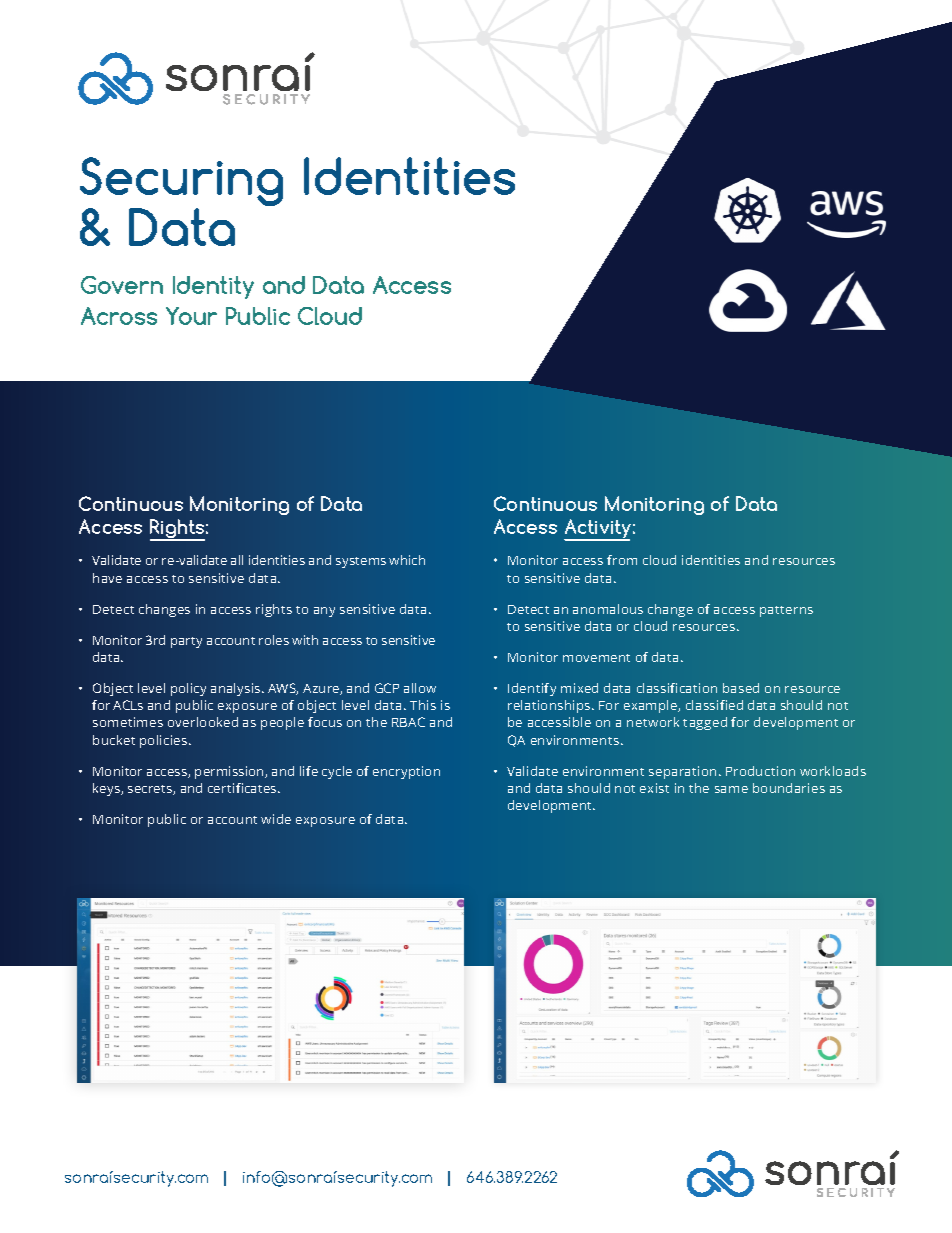  I want to click on Your, so click(191, 316).
